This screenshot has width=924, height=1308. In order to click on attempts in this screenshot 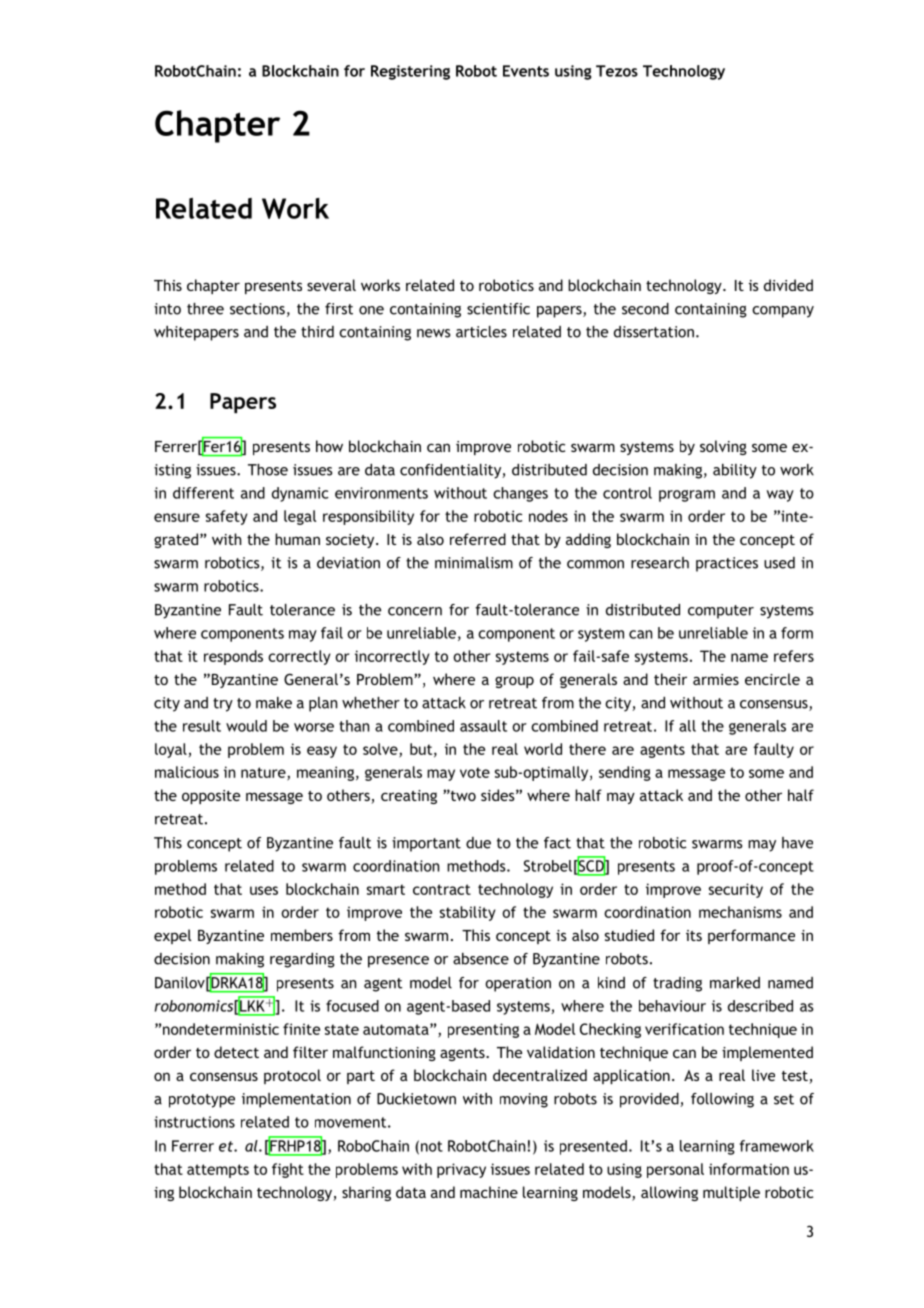, I will do `click(218, 1171)`.
